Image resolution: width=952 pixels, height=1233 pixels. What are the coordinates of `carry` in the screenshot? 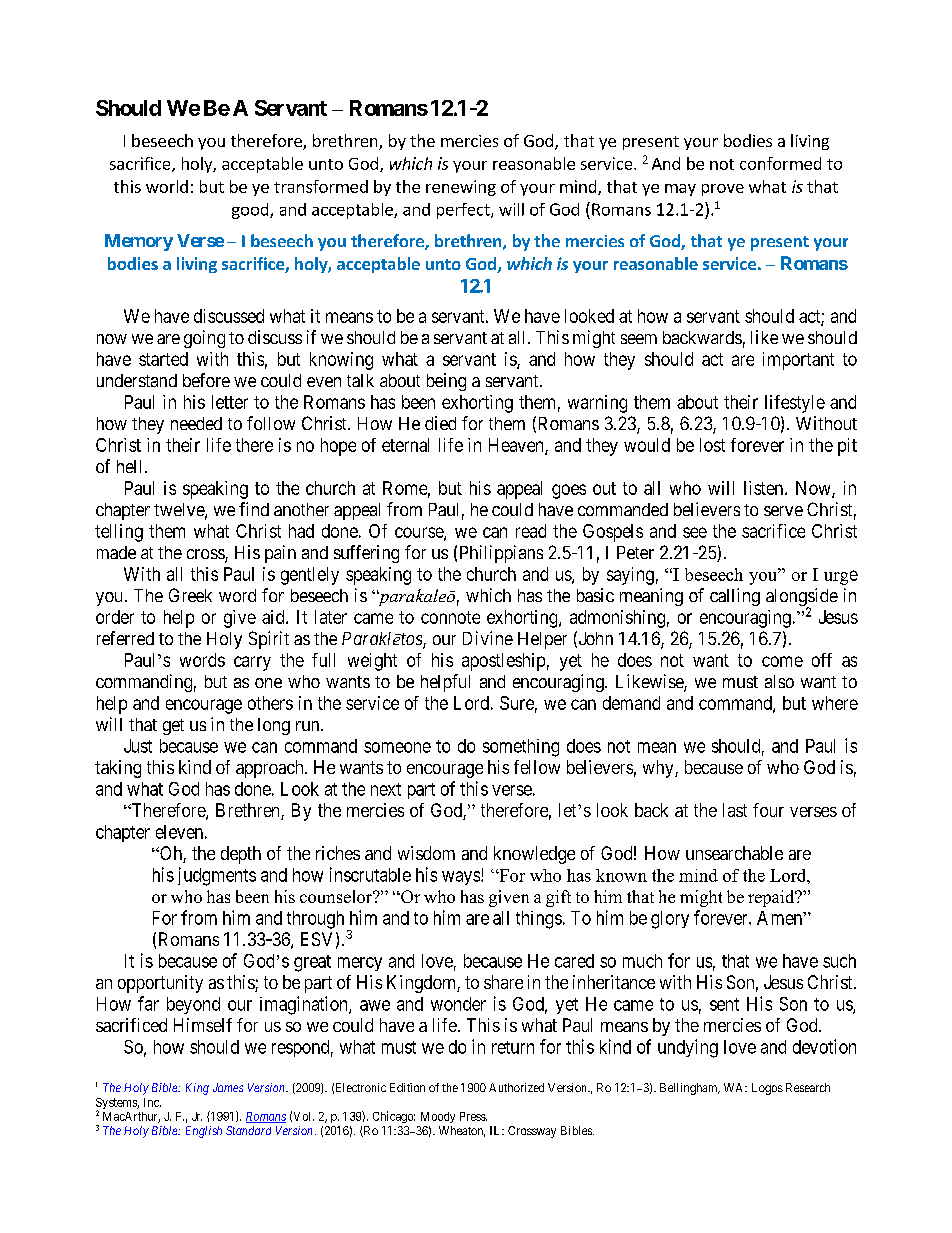 It's located at (252, 663).
